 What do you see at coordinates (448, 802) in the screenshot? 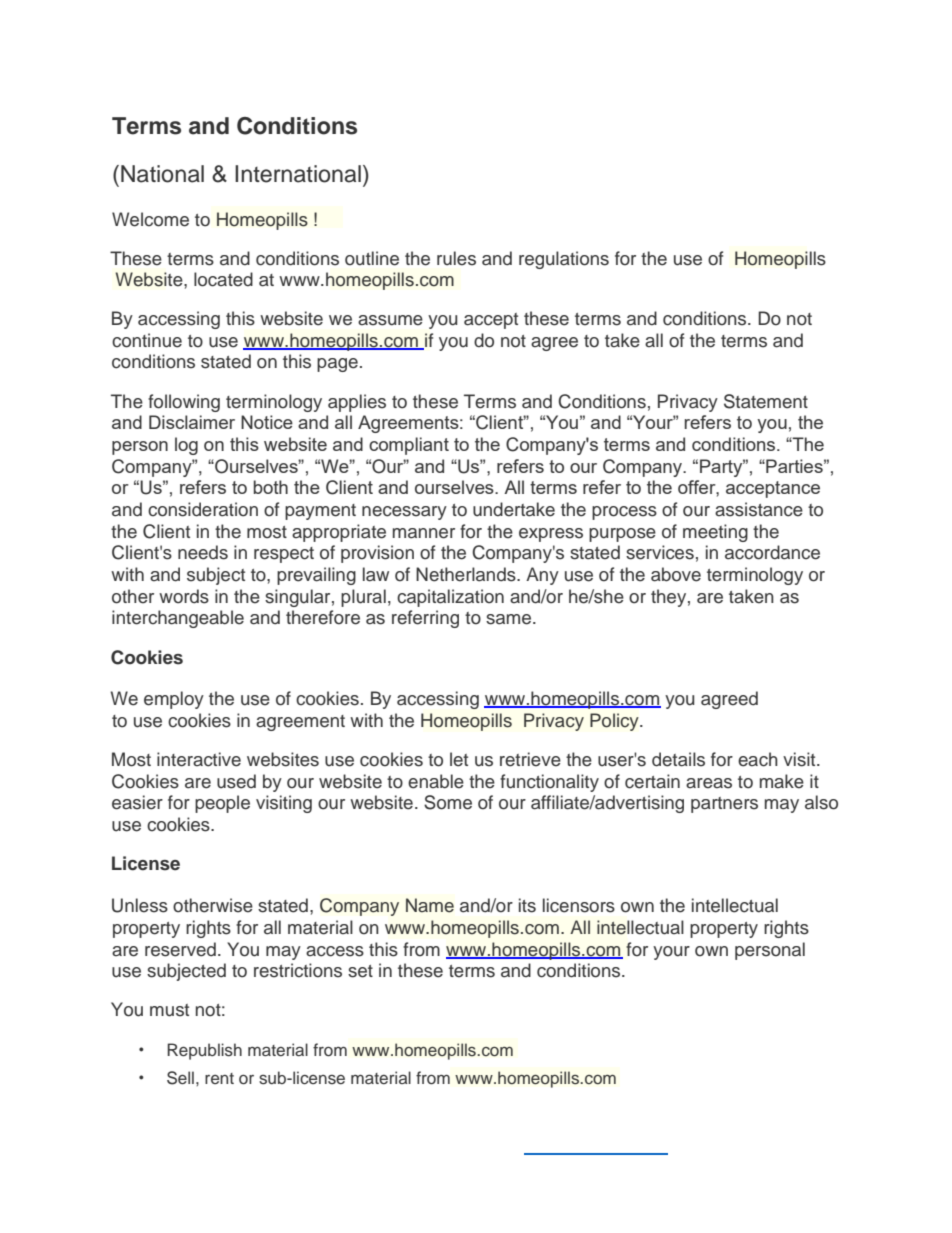
I see `Some` at bounding box center [448, 802].
